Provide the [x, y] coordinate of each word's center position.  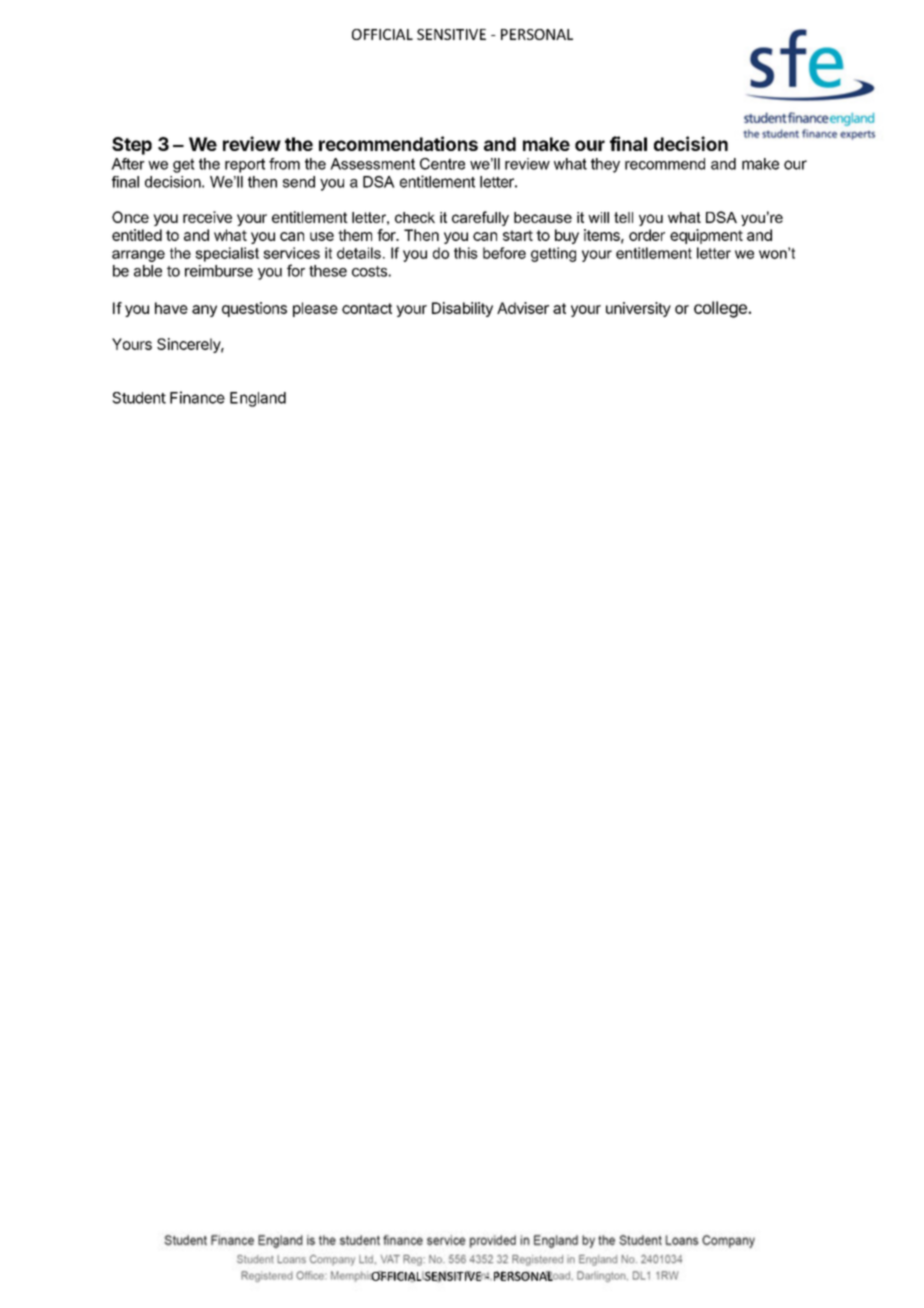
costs [370, 271]
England [258, 399]
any [204, 311]
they [605, 165]
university [638, 309]
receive [207, 217]
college [721, 309]
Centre [442, 164]
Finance [197, 397]
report [245, 165]
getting [553, 254]
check [415, 217]
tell [623, 217]
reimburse [219, 271]
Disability [462, 309]
